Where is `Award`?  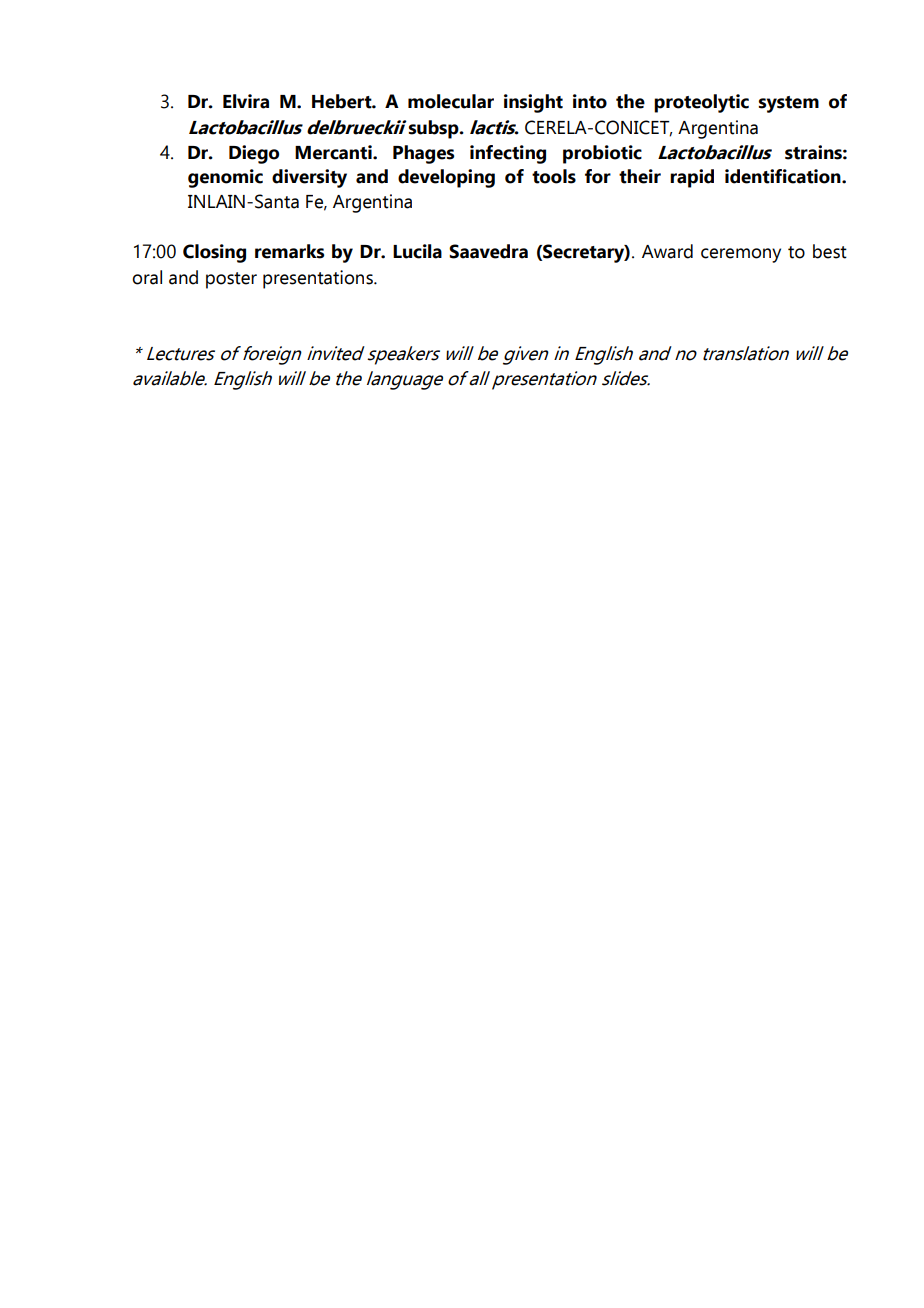 Award is located at coordinates (667, 251).
